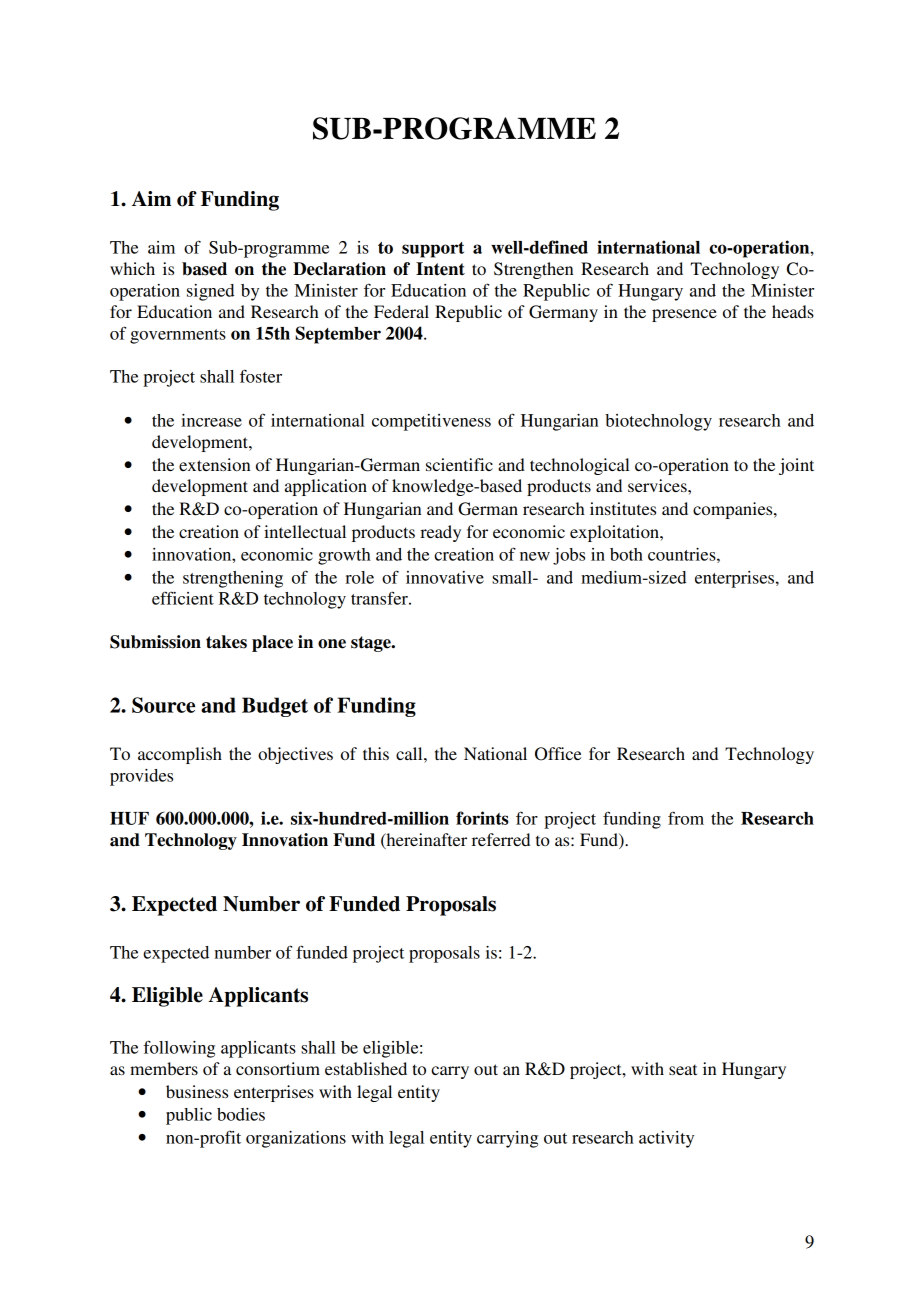  What do you see at coordinates (440, 269) in the screenshot?
I see `Intent` at bounding box center [440, 269].
